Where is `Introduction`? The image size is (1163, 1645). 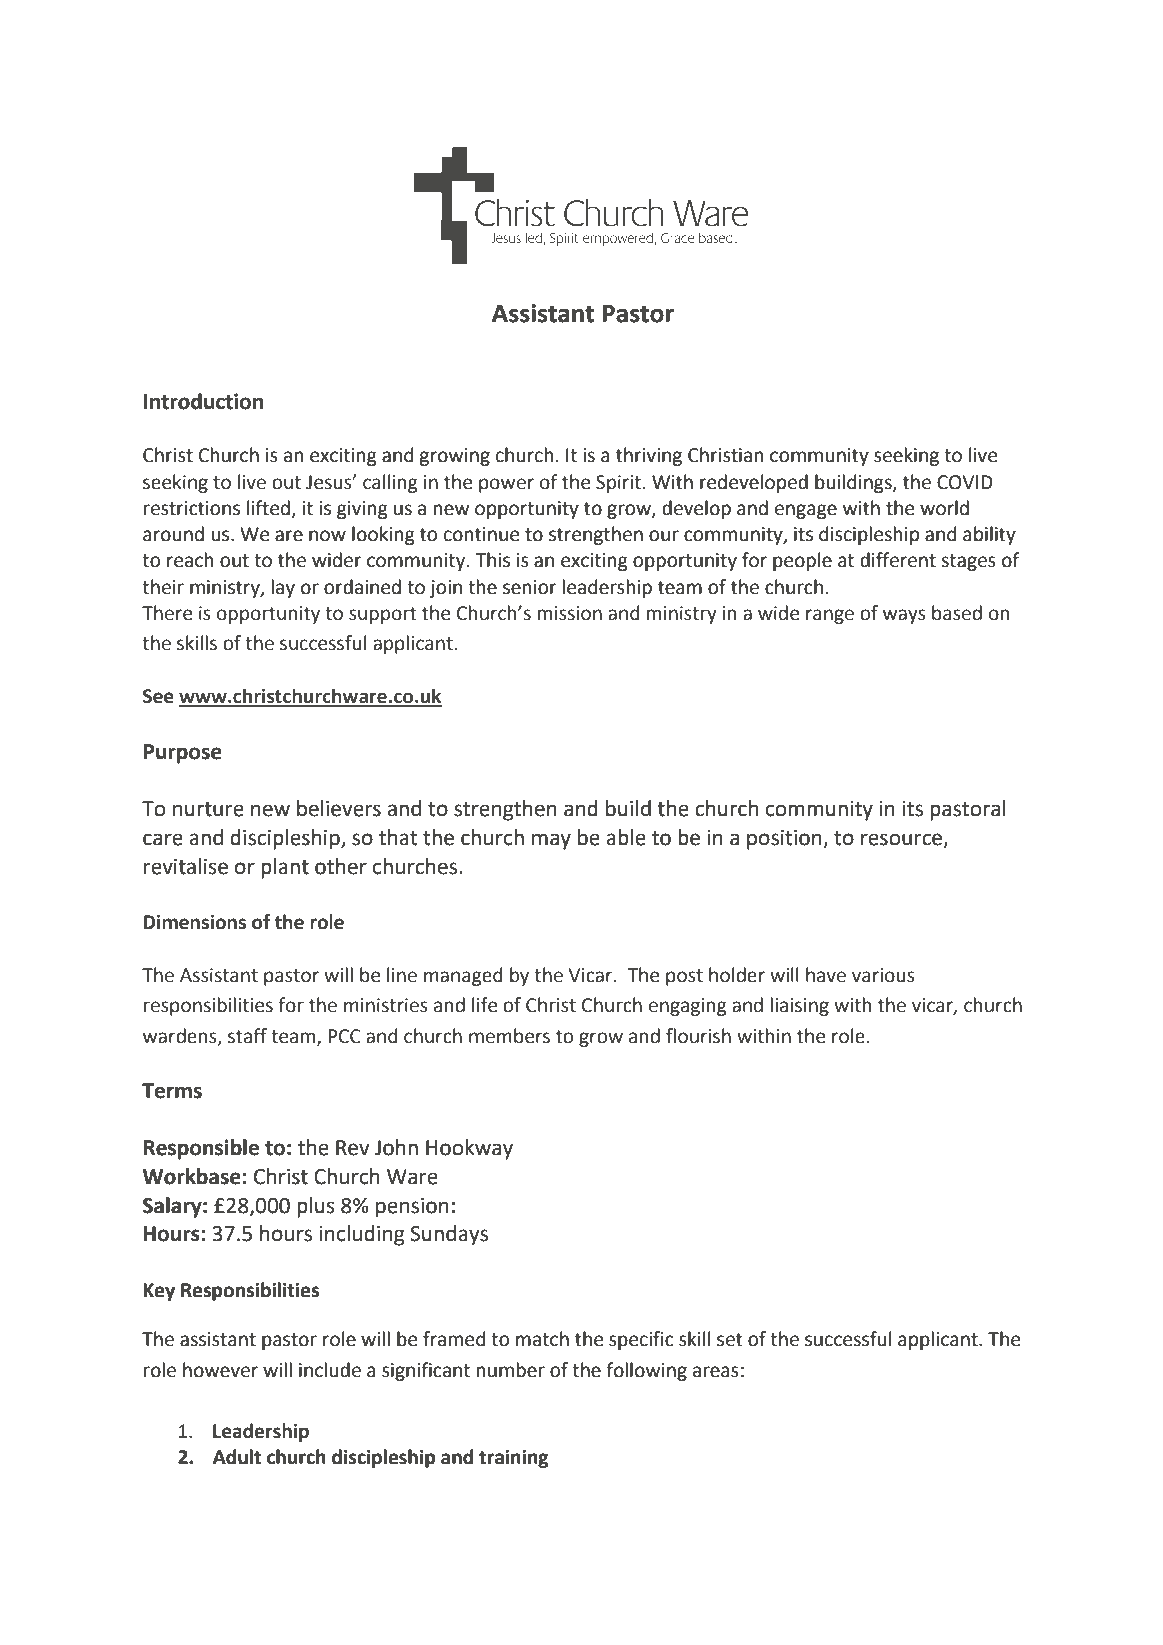
Introduction is located at coordinates (203, 401).
